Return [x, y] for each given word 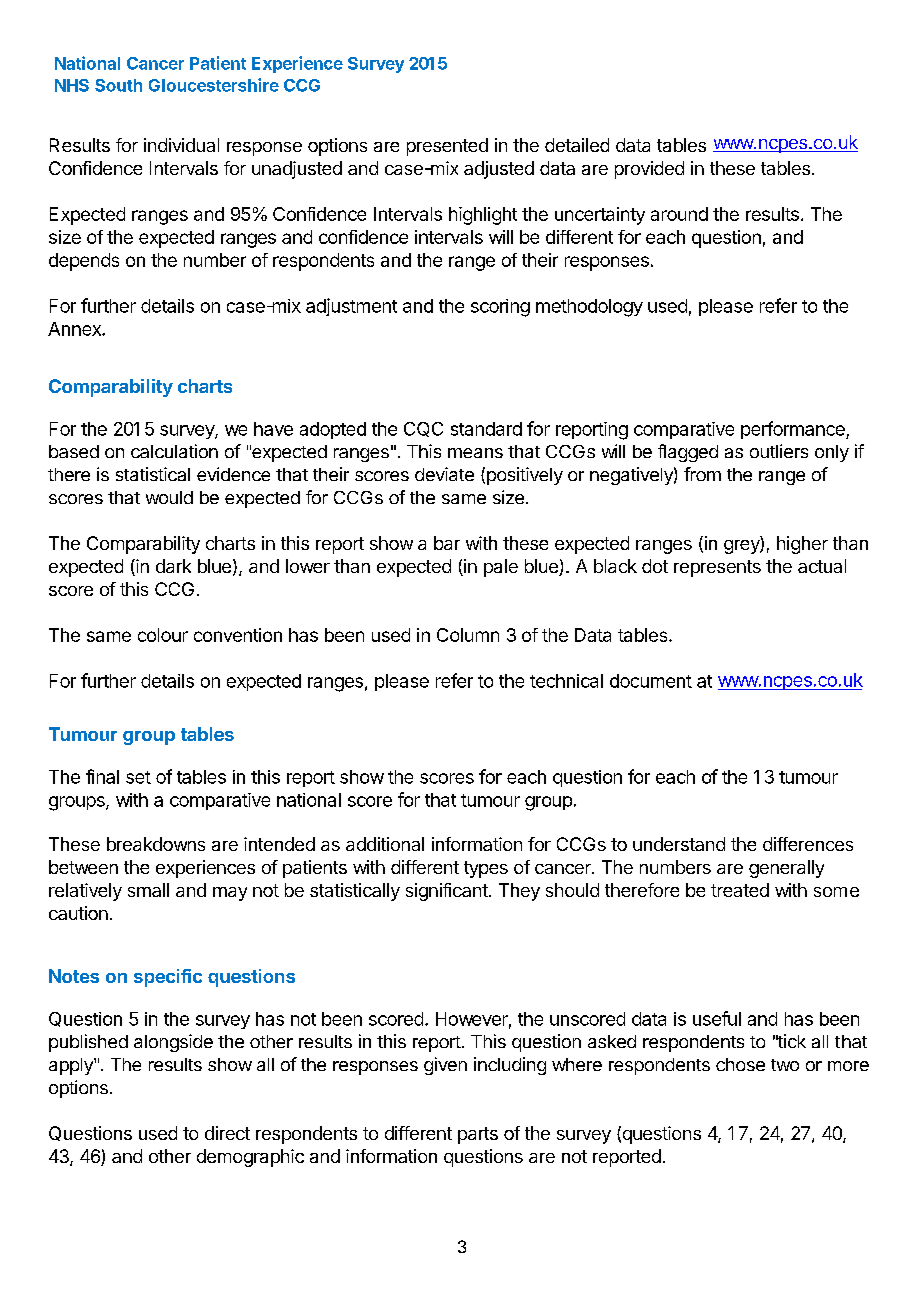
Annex [75, 329]
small [148, 890]
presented [447, 147]
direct [227, 1133]
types [486, 869]
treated [740, 890]
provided [649, 170]
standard [486, 429]
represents [717, 568]
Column [468, 635]
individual [181, 145]
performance [794, 430]
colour [163, 635]
